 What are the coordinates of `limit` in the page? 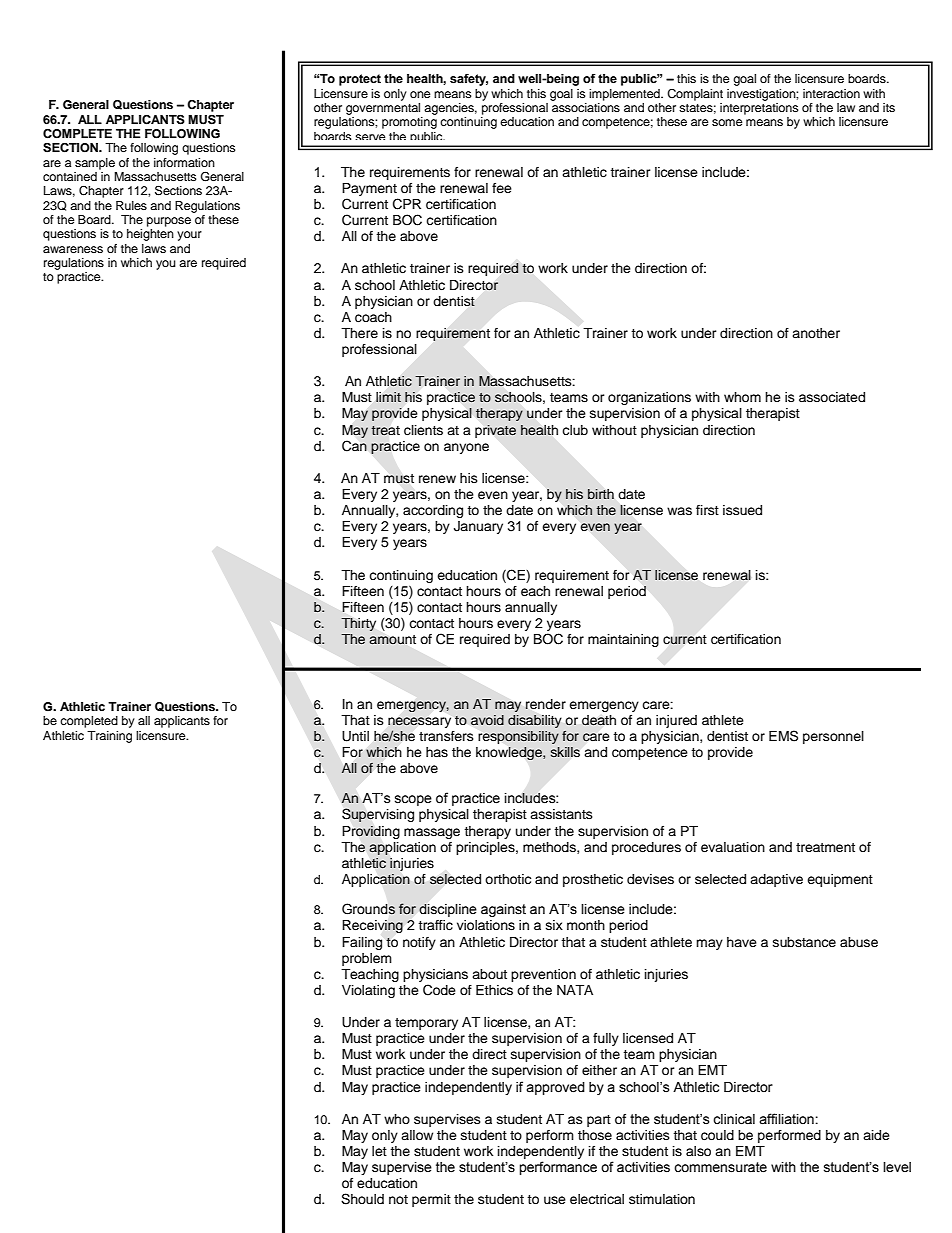 It's located at (388, 397).
